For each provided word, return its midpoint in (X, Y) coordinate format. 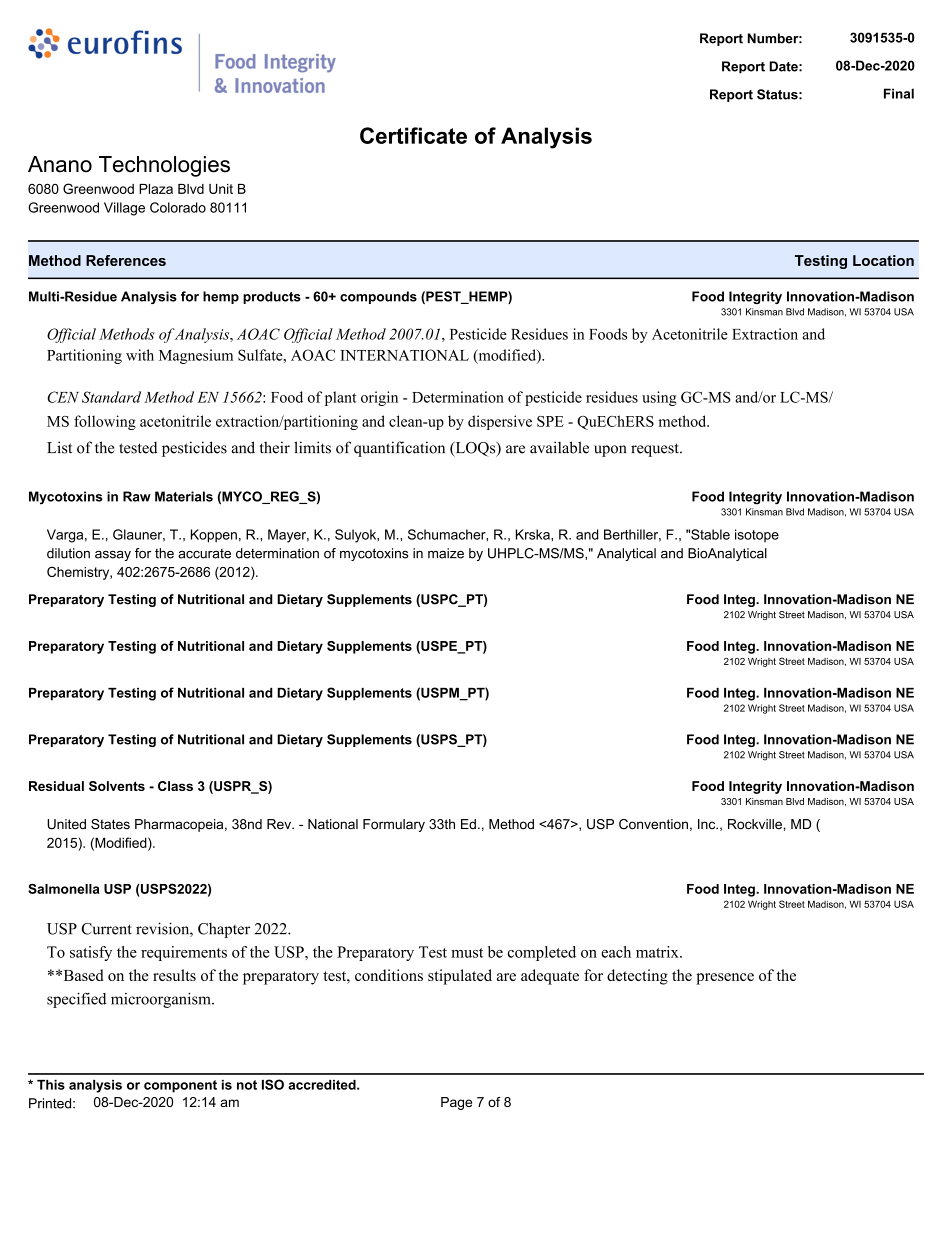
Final (899, 93)
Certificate (413, 135)
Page (456, 1103)
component (180, 1086)
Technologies (164, 166)
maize (446, 553)
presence (725, 979)
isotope (757, 535)
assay (113, 556)
